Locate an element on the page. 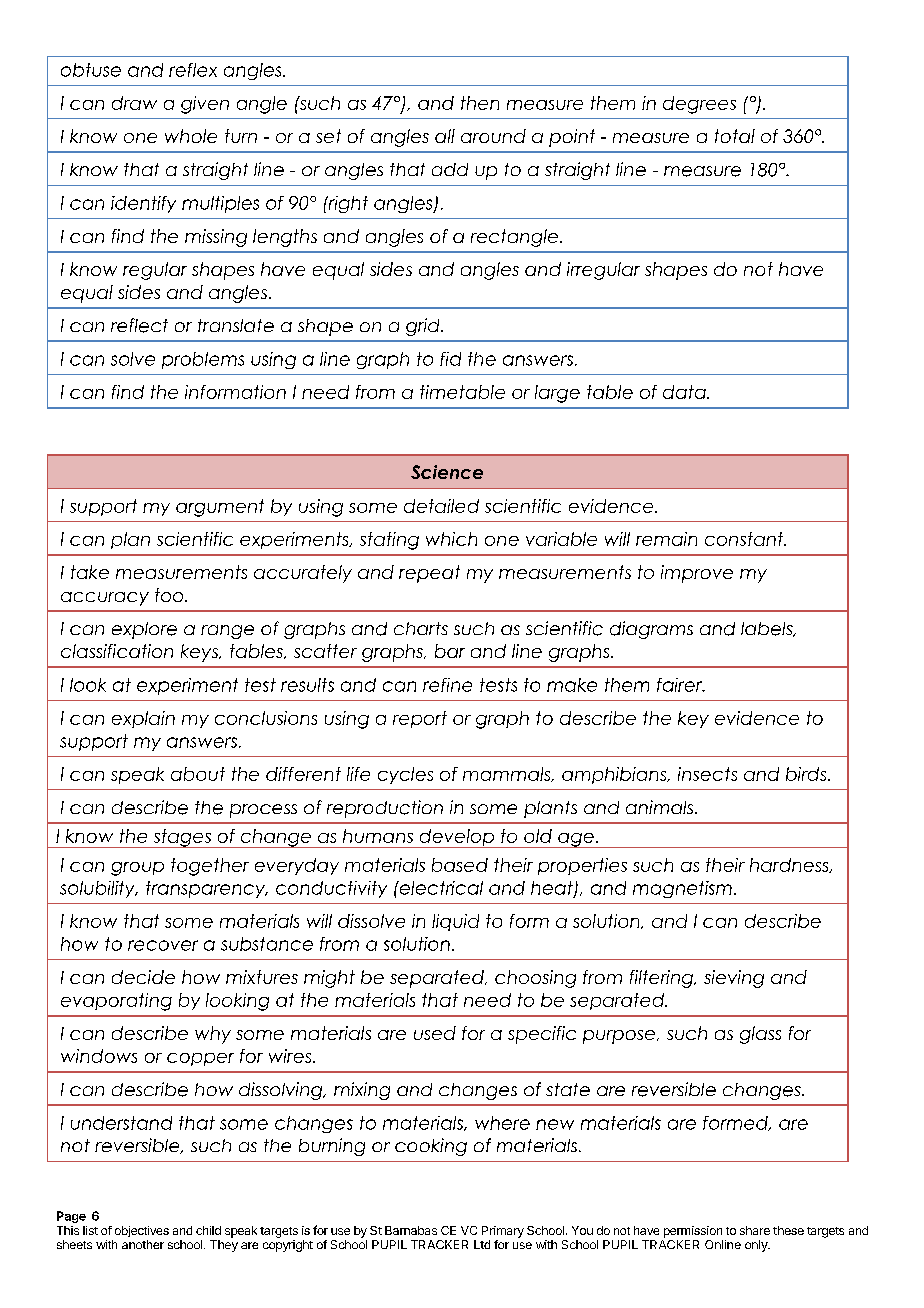 The height and width of the document is (1308, 924). Barnabas is located at coordinates (411, 1230).
